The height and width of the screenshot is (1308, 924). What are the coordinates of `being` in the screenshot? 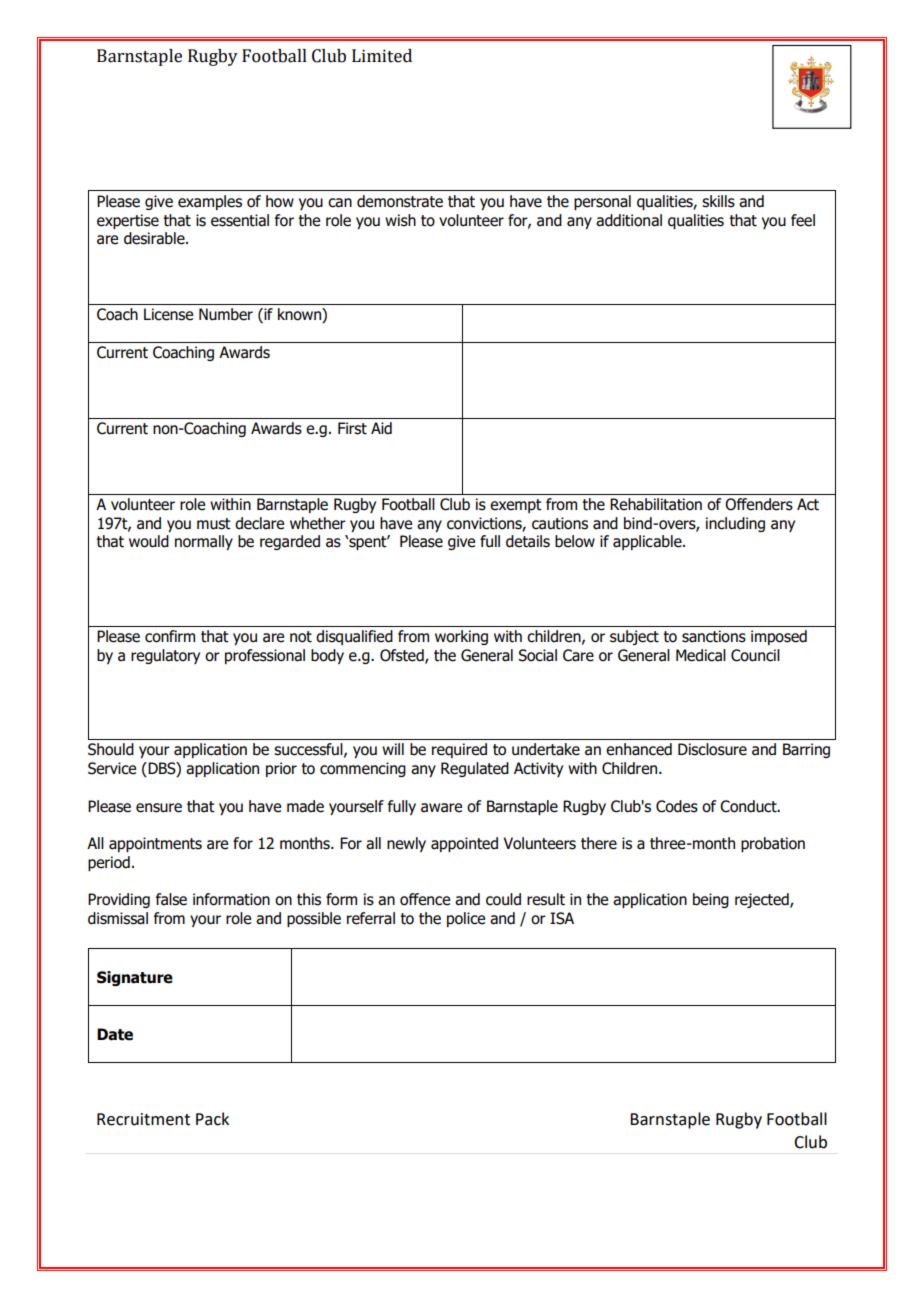 It's located at (711, 900).
